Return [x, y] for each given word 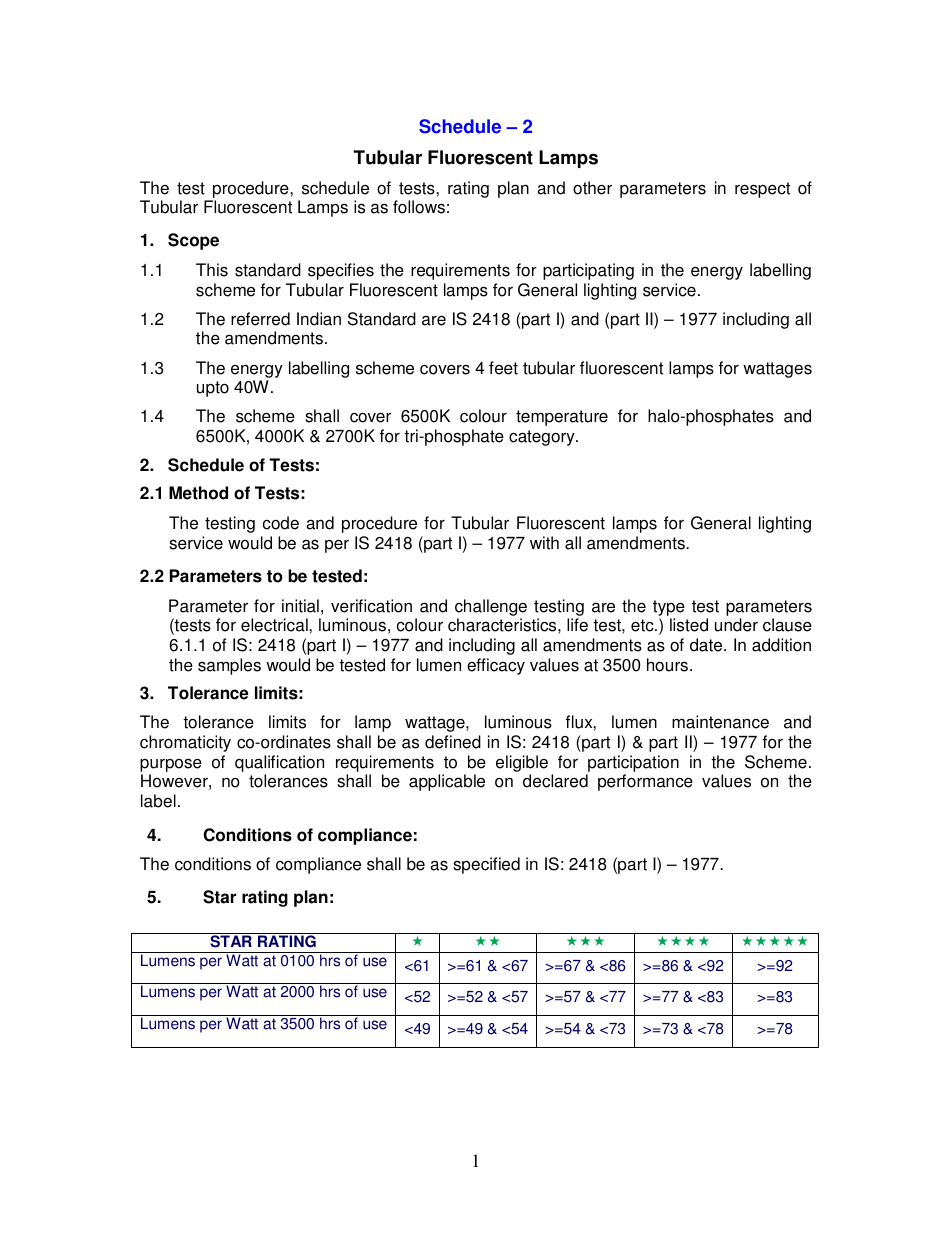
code [281, 523]
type [669, 608]
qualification [279, 765]
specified [486, 865]
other [592, 188]
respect [762, 190]
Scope [193, 241]
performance [645, 782]
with [544, 543]
